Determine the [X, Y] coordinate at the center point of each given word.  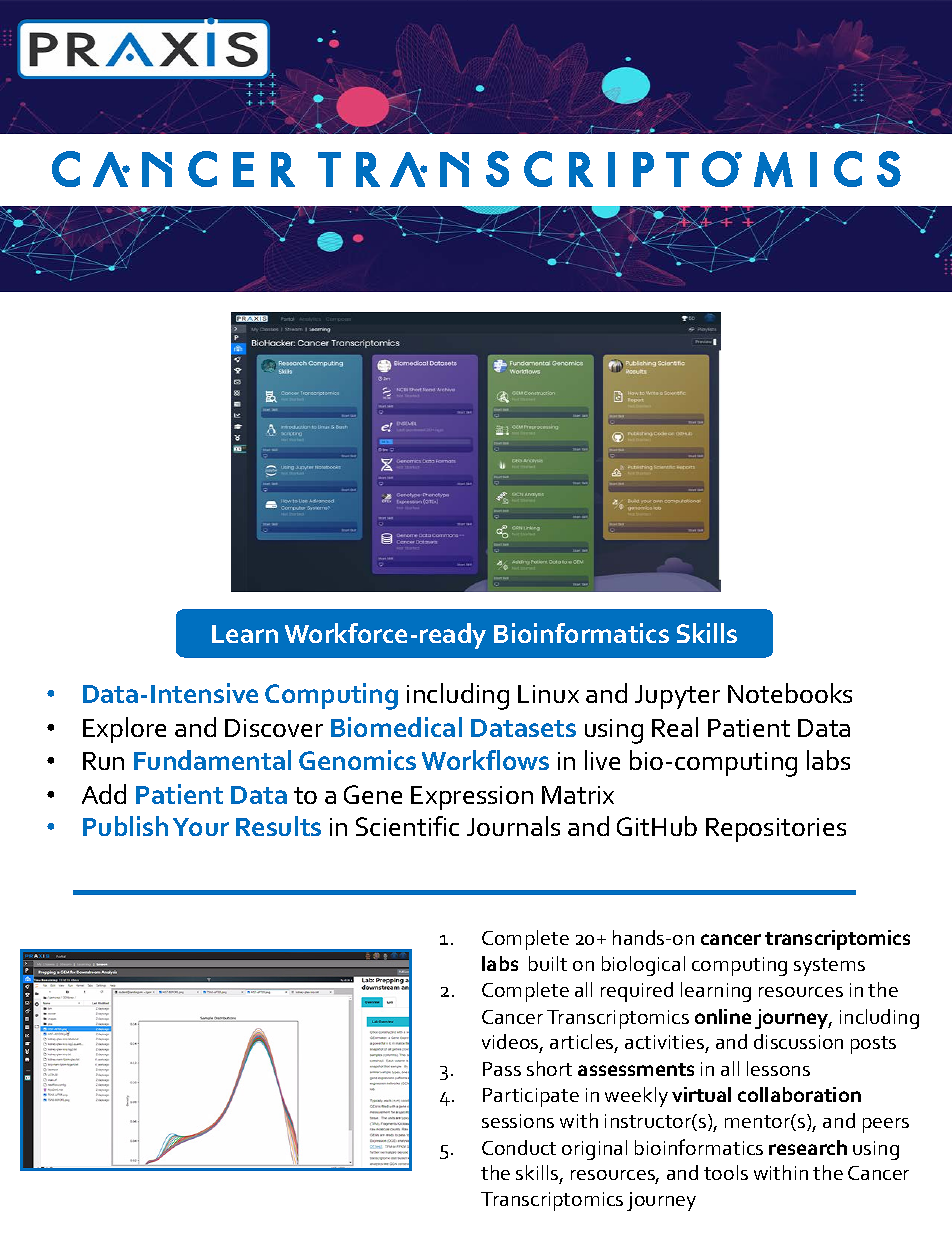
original [594, 1150]
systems [829, 967]
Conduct [519, 1147]
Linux [548, 694]
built [548, 963]
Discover [274, 728]
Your [201, 827]
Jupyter [677, 697]
